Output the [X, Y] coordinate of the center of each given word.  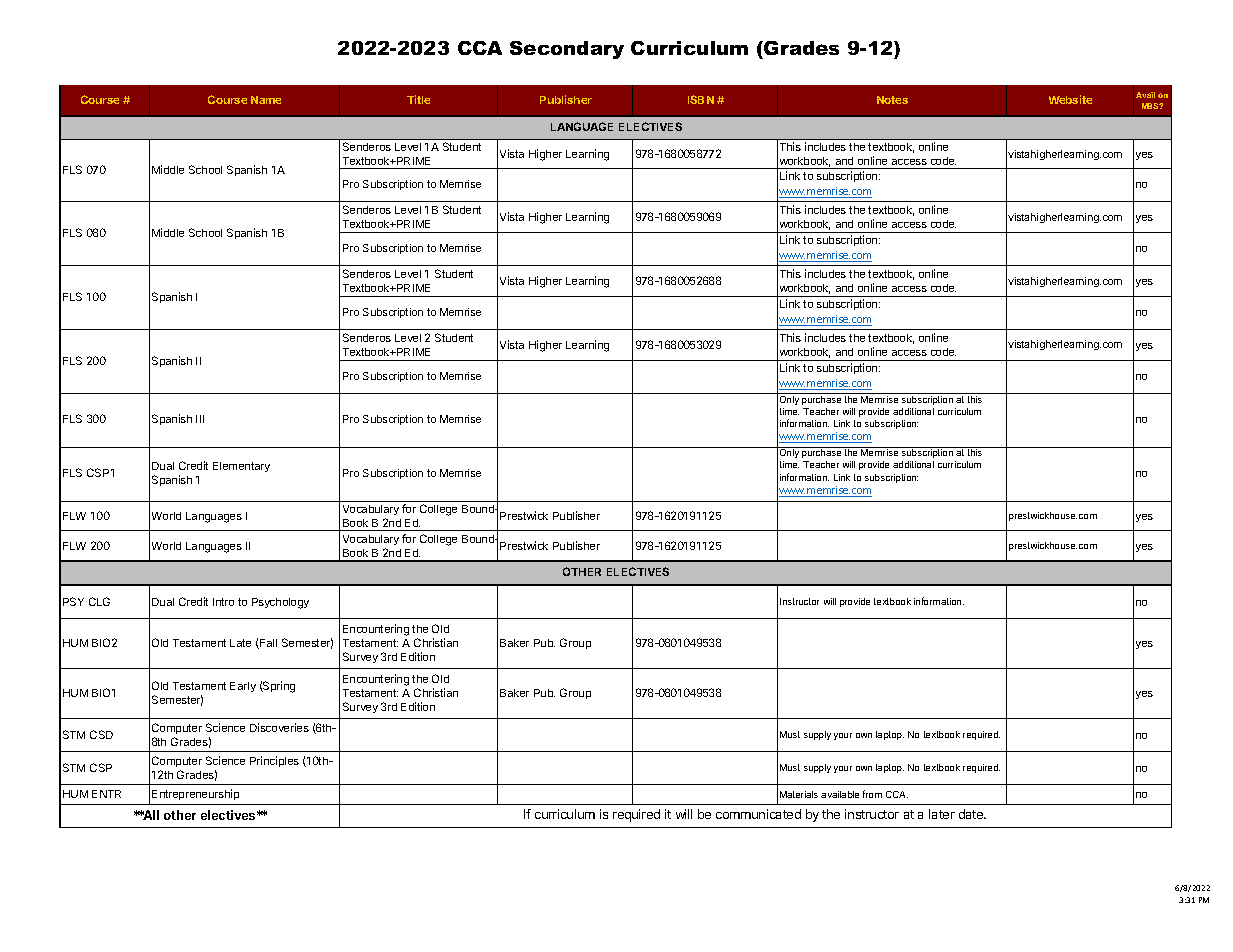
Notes [892, 100]
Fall [267, 644]
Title [418, 99]
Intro [223, 602]
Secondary [567, 50]
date [972, 814]
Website [1070, 99]
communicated [758, 814]
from [872, 794]
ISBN [701, 99]
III [200, 419]
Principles [274, 761]
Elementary [241, 467]
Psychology [280, 603]
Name [266, 100]
